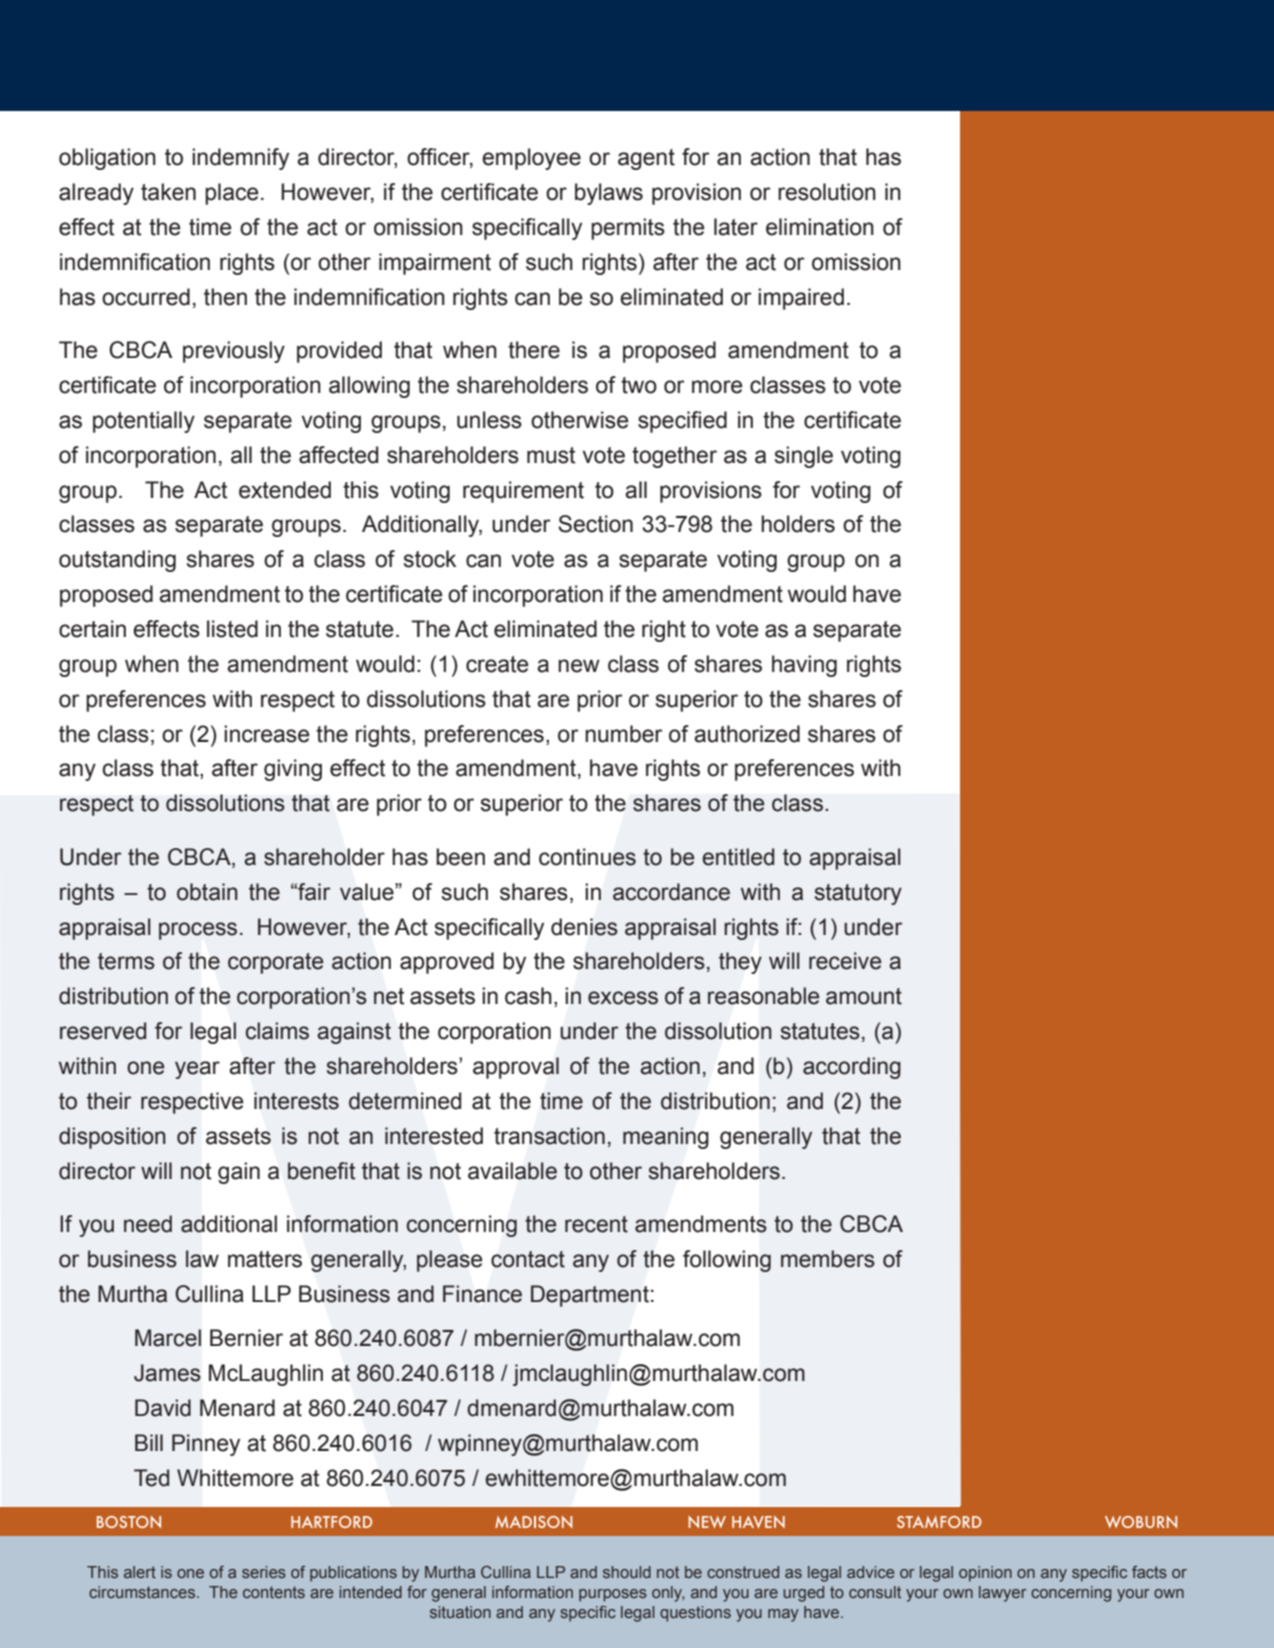 This image has height=1648, width=1274. I want to click on extended, so click(285, 490).
